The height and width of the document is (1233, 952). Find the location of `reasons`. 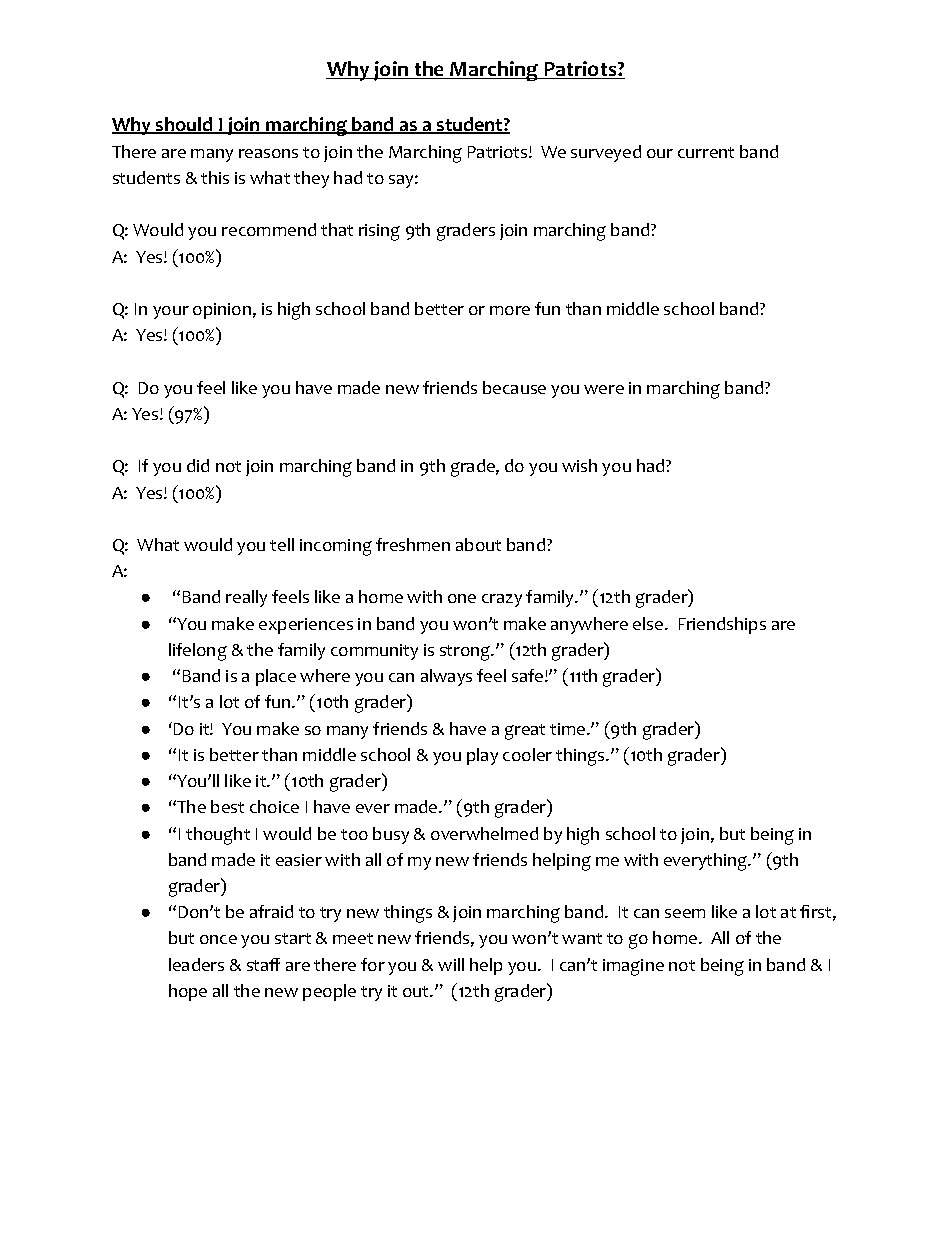

reasons is located at coordinates (268, 153).
